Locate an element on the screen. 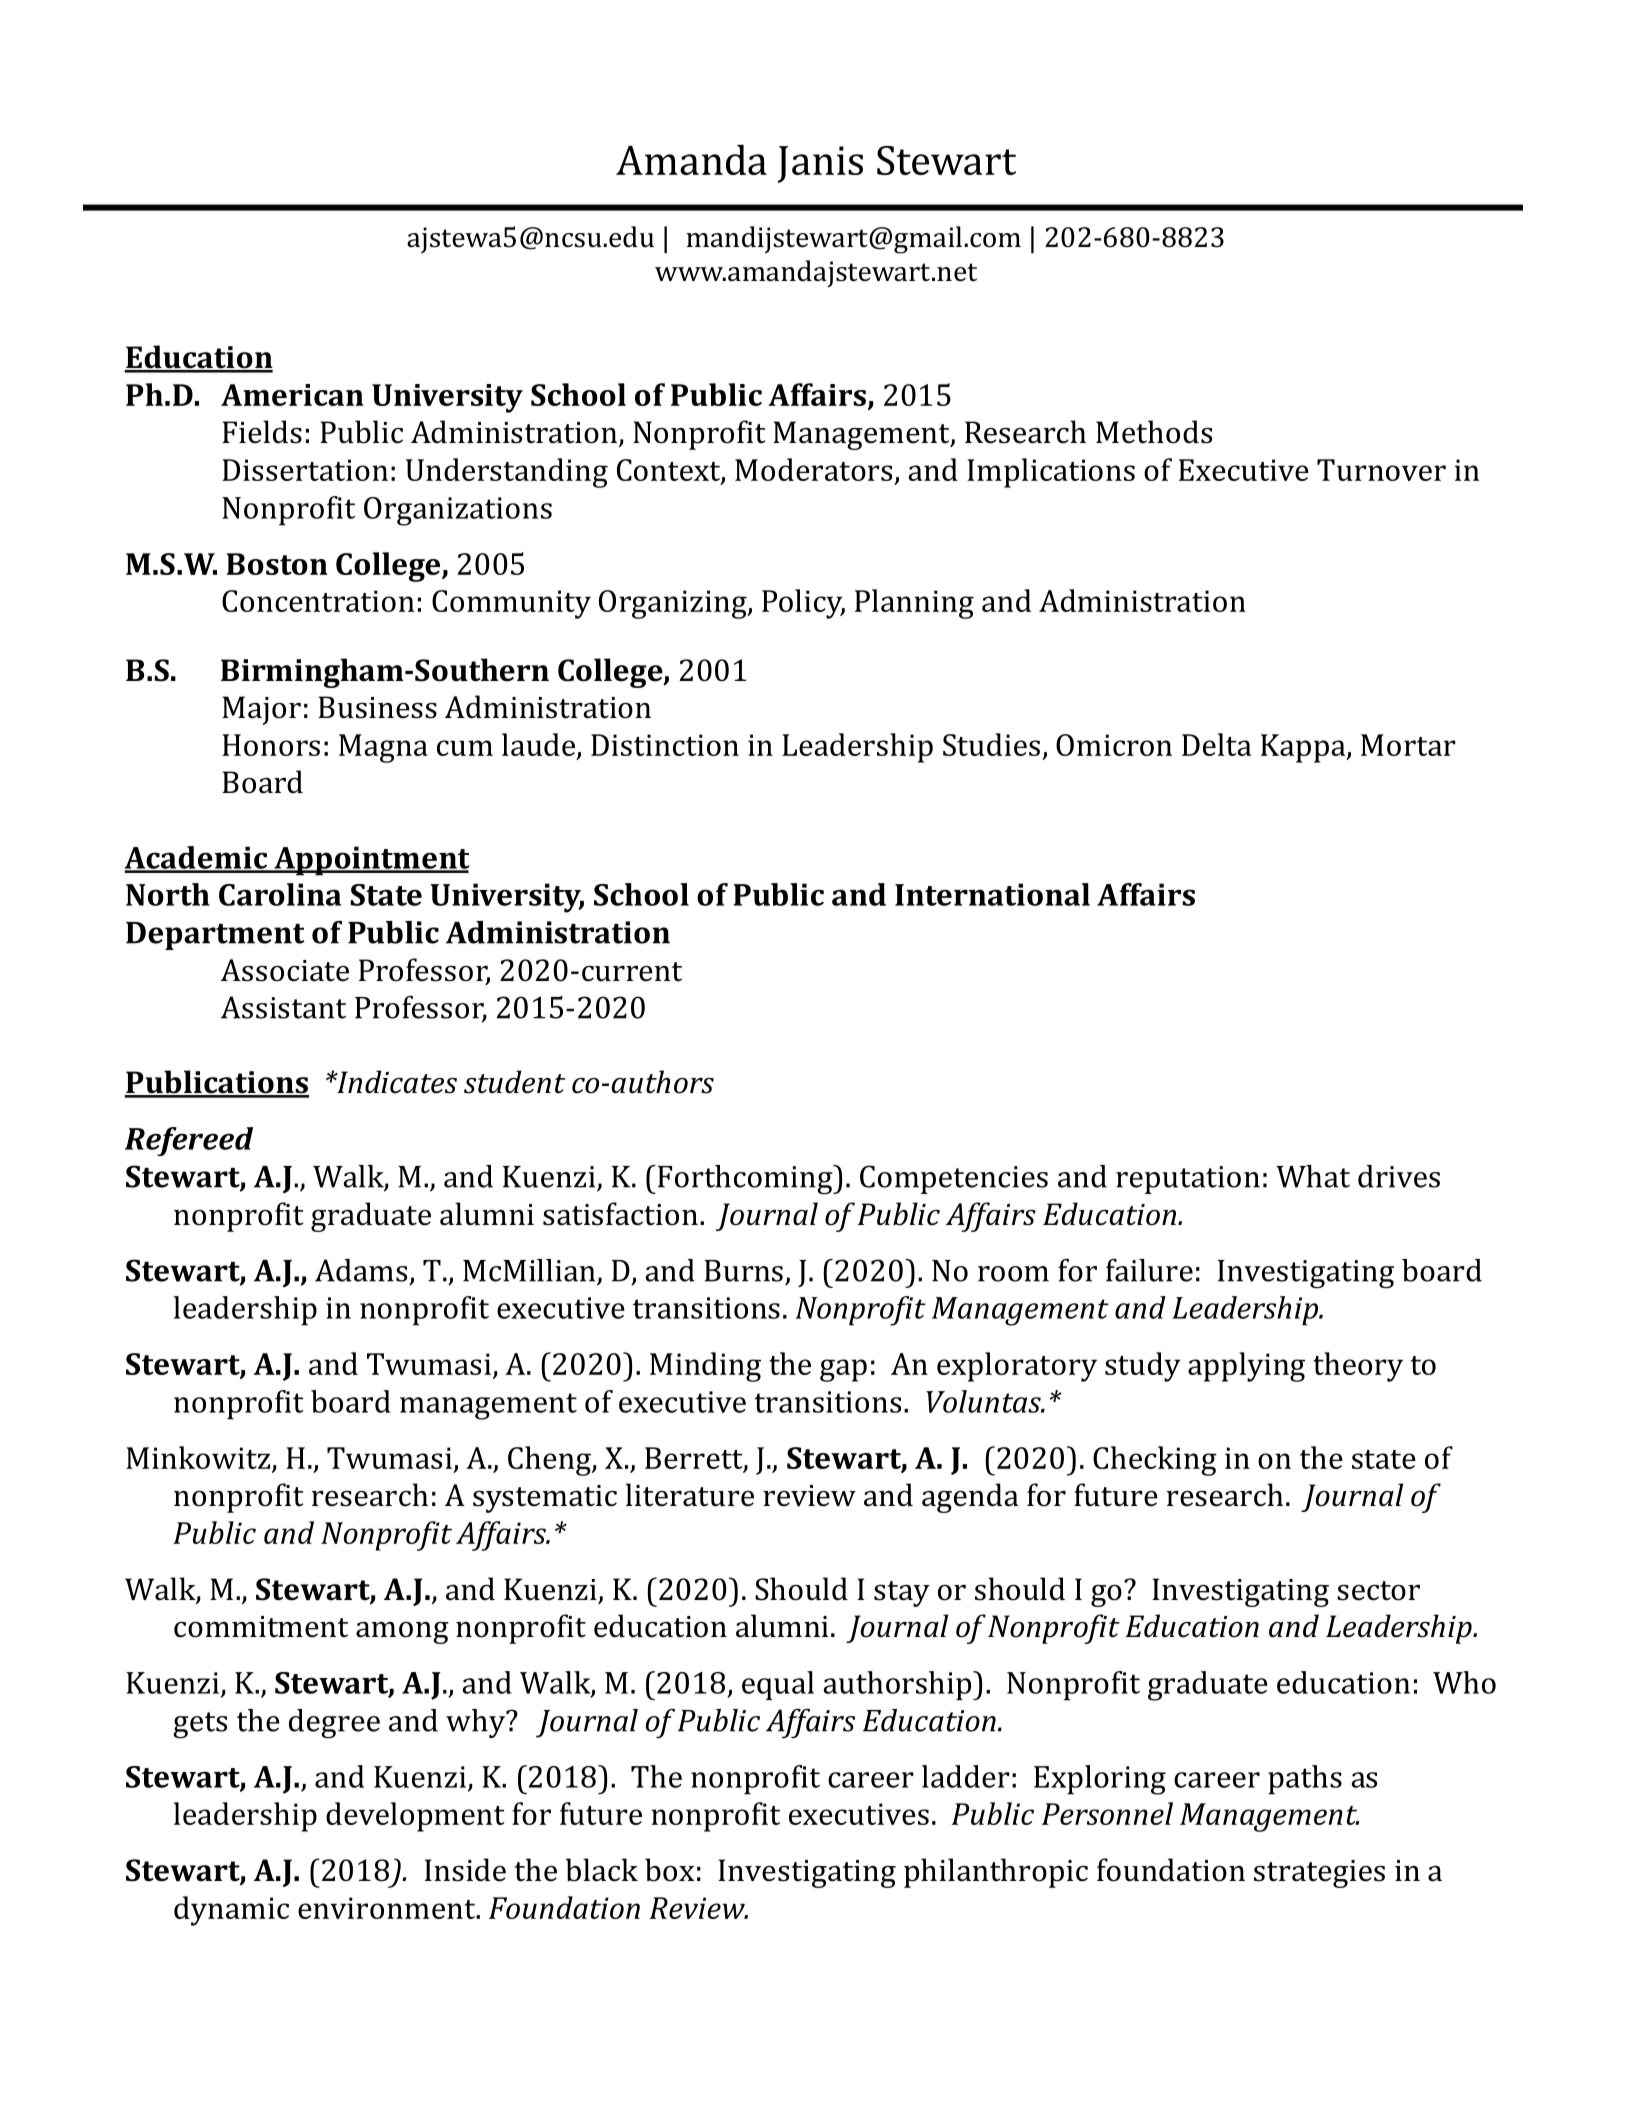 The image size is (1632, 2112). American is located at coordinates (292, 395).
